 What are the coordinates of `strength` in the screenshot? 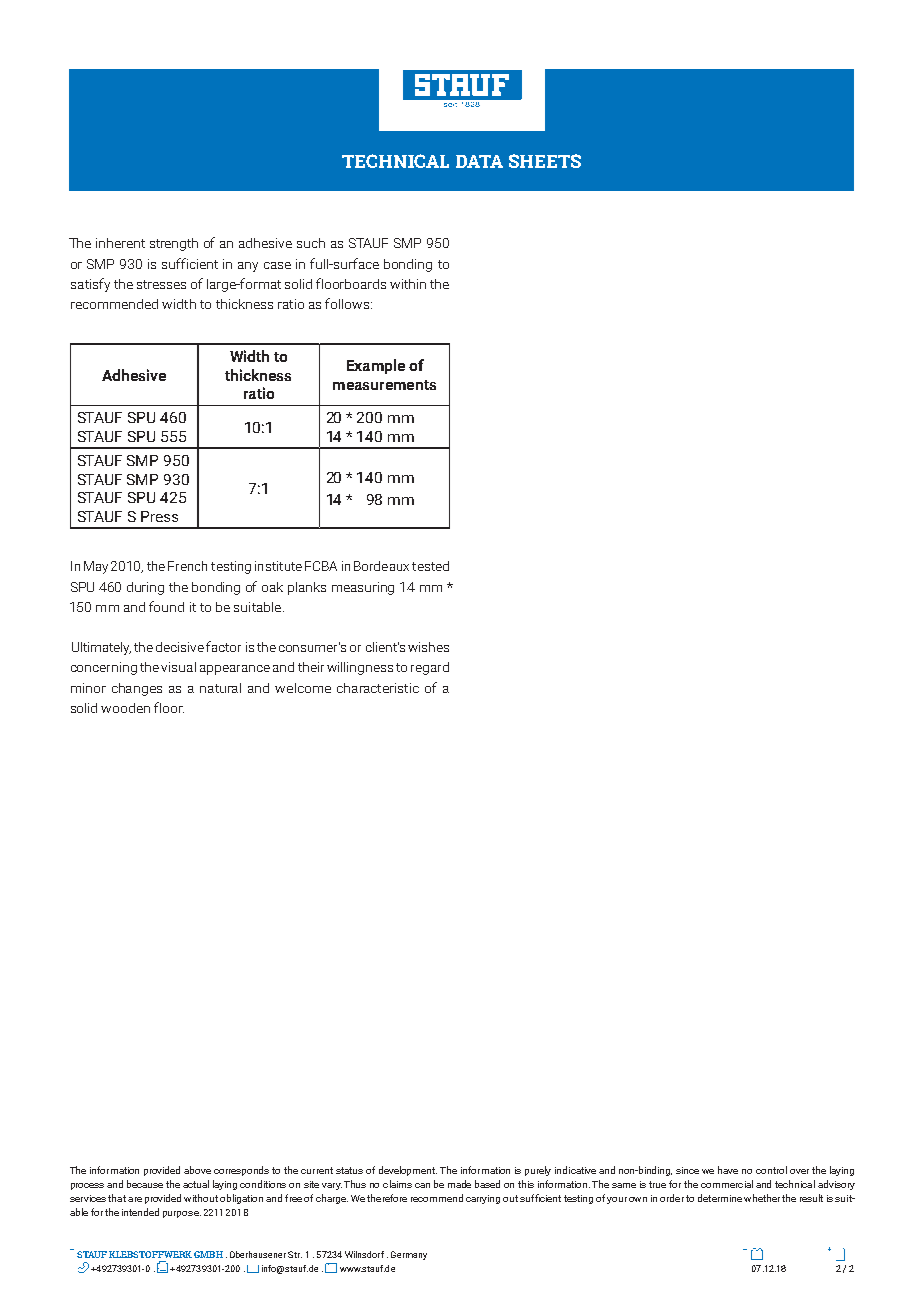 It's located at (174, 244).
